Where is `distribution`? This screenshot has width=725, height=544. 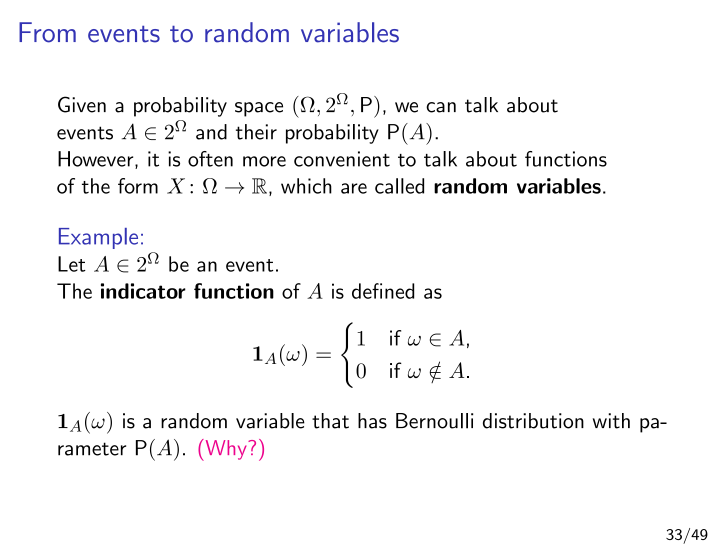
distribution is located at coordinates (533, 421).
